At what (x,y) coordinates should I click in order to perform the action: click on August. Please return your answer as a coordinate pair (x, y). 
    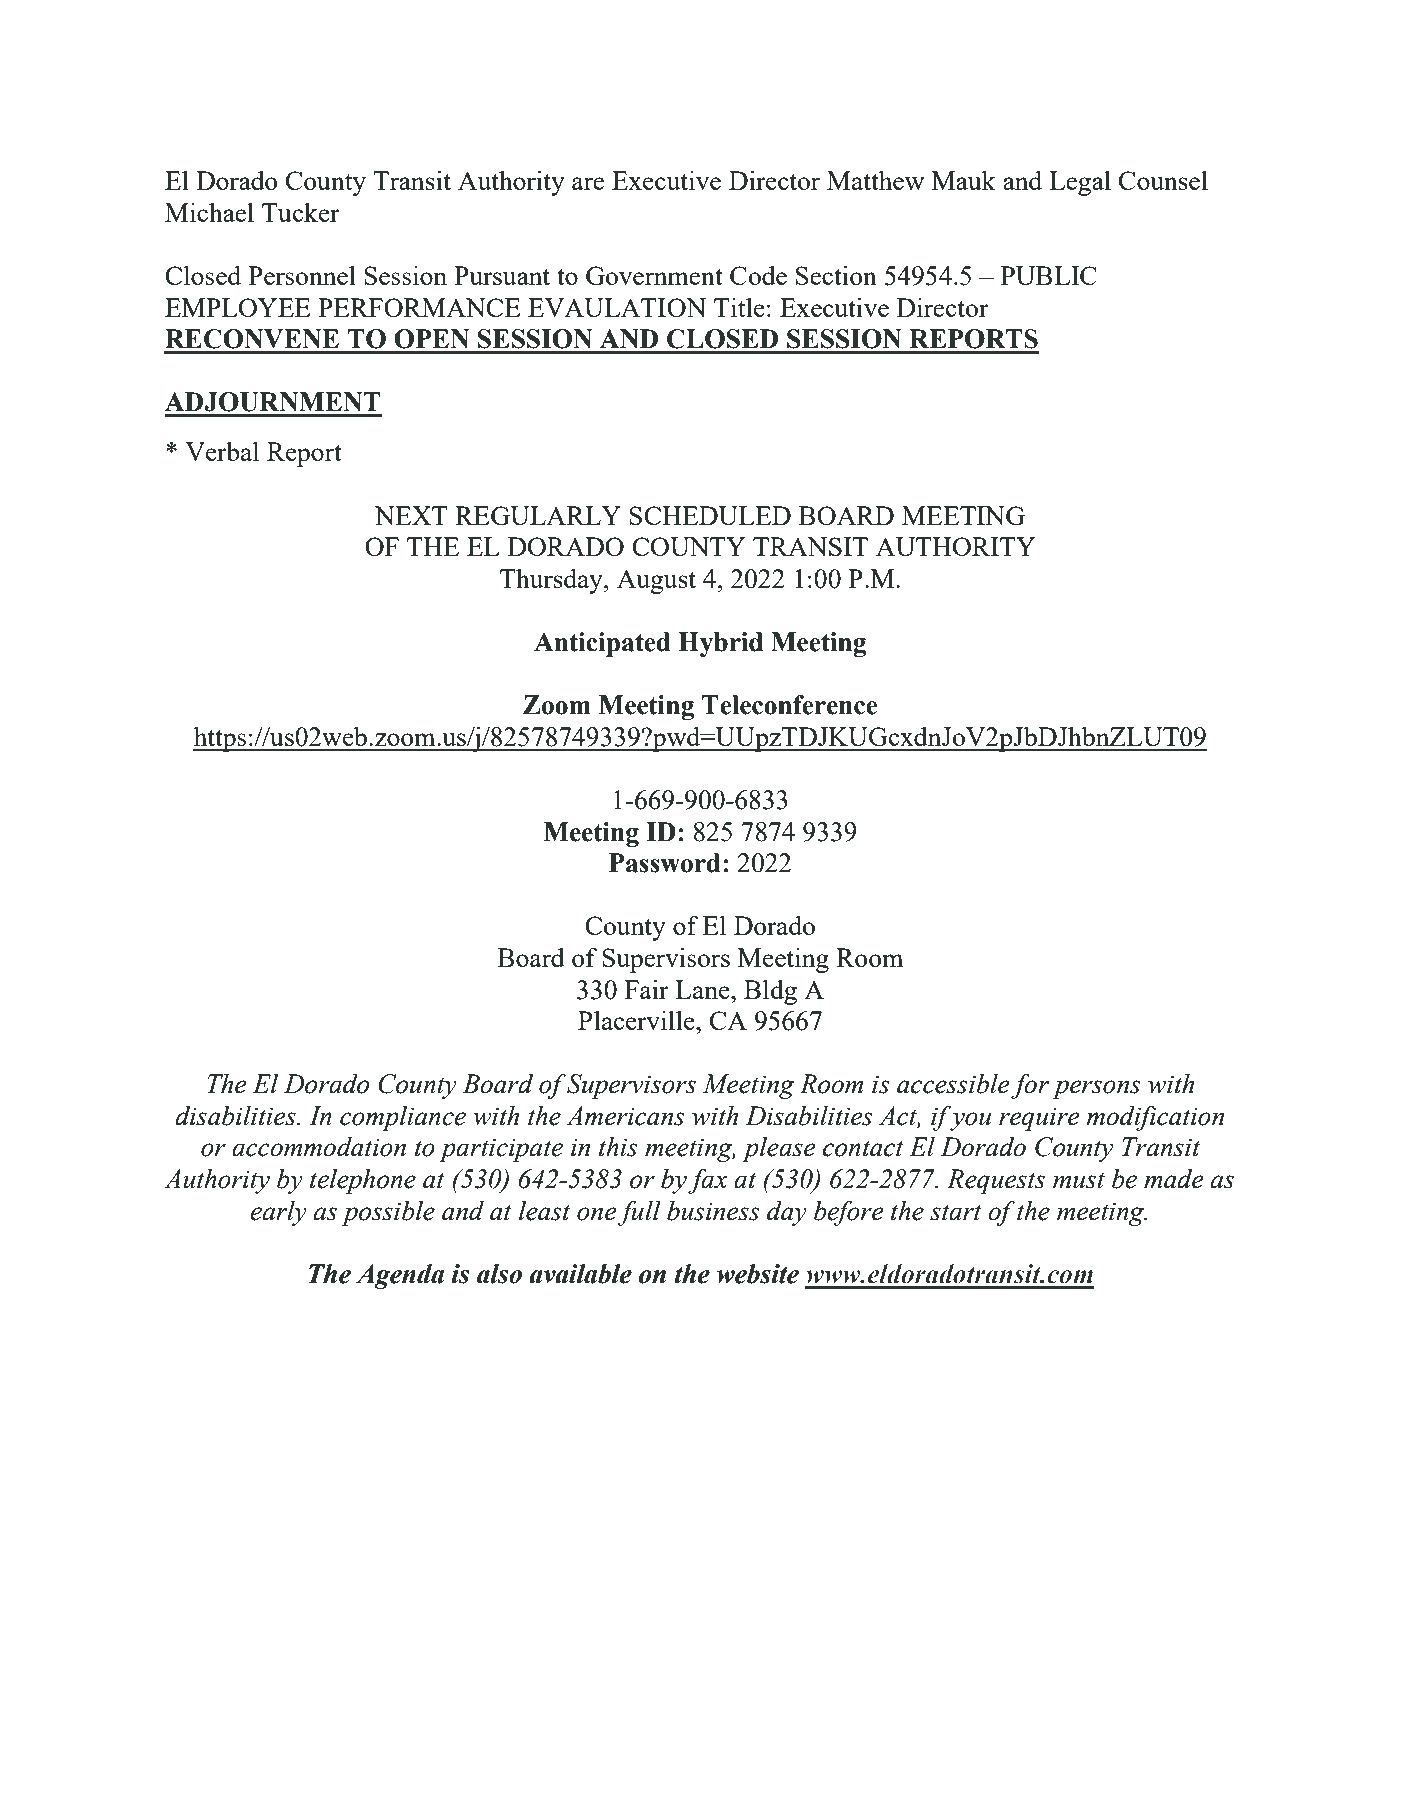
    Looking at the image, I should click on (656, 581).
